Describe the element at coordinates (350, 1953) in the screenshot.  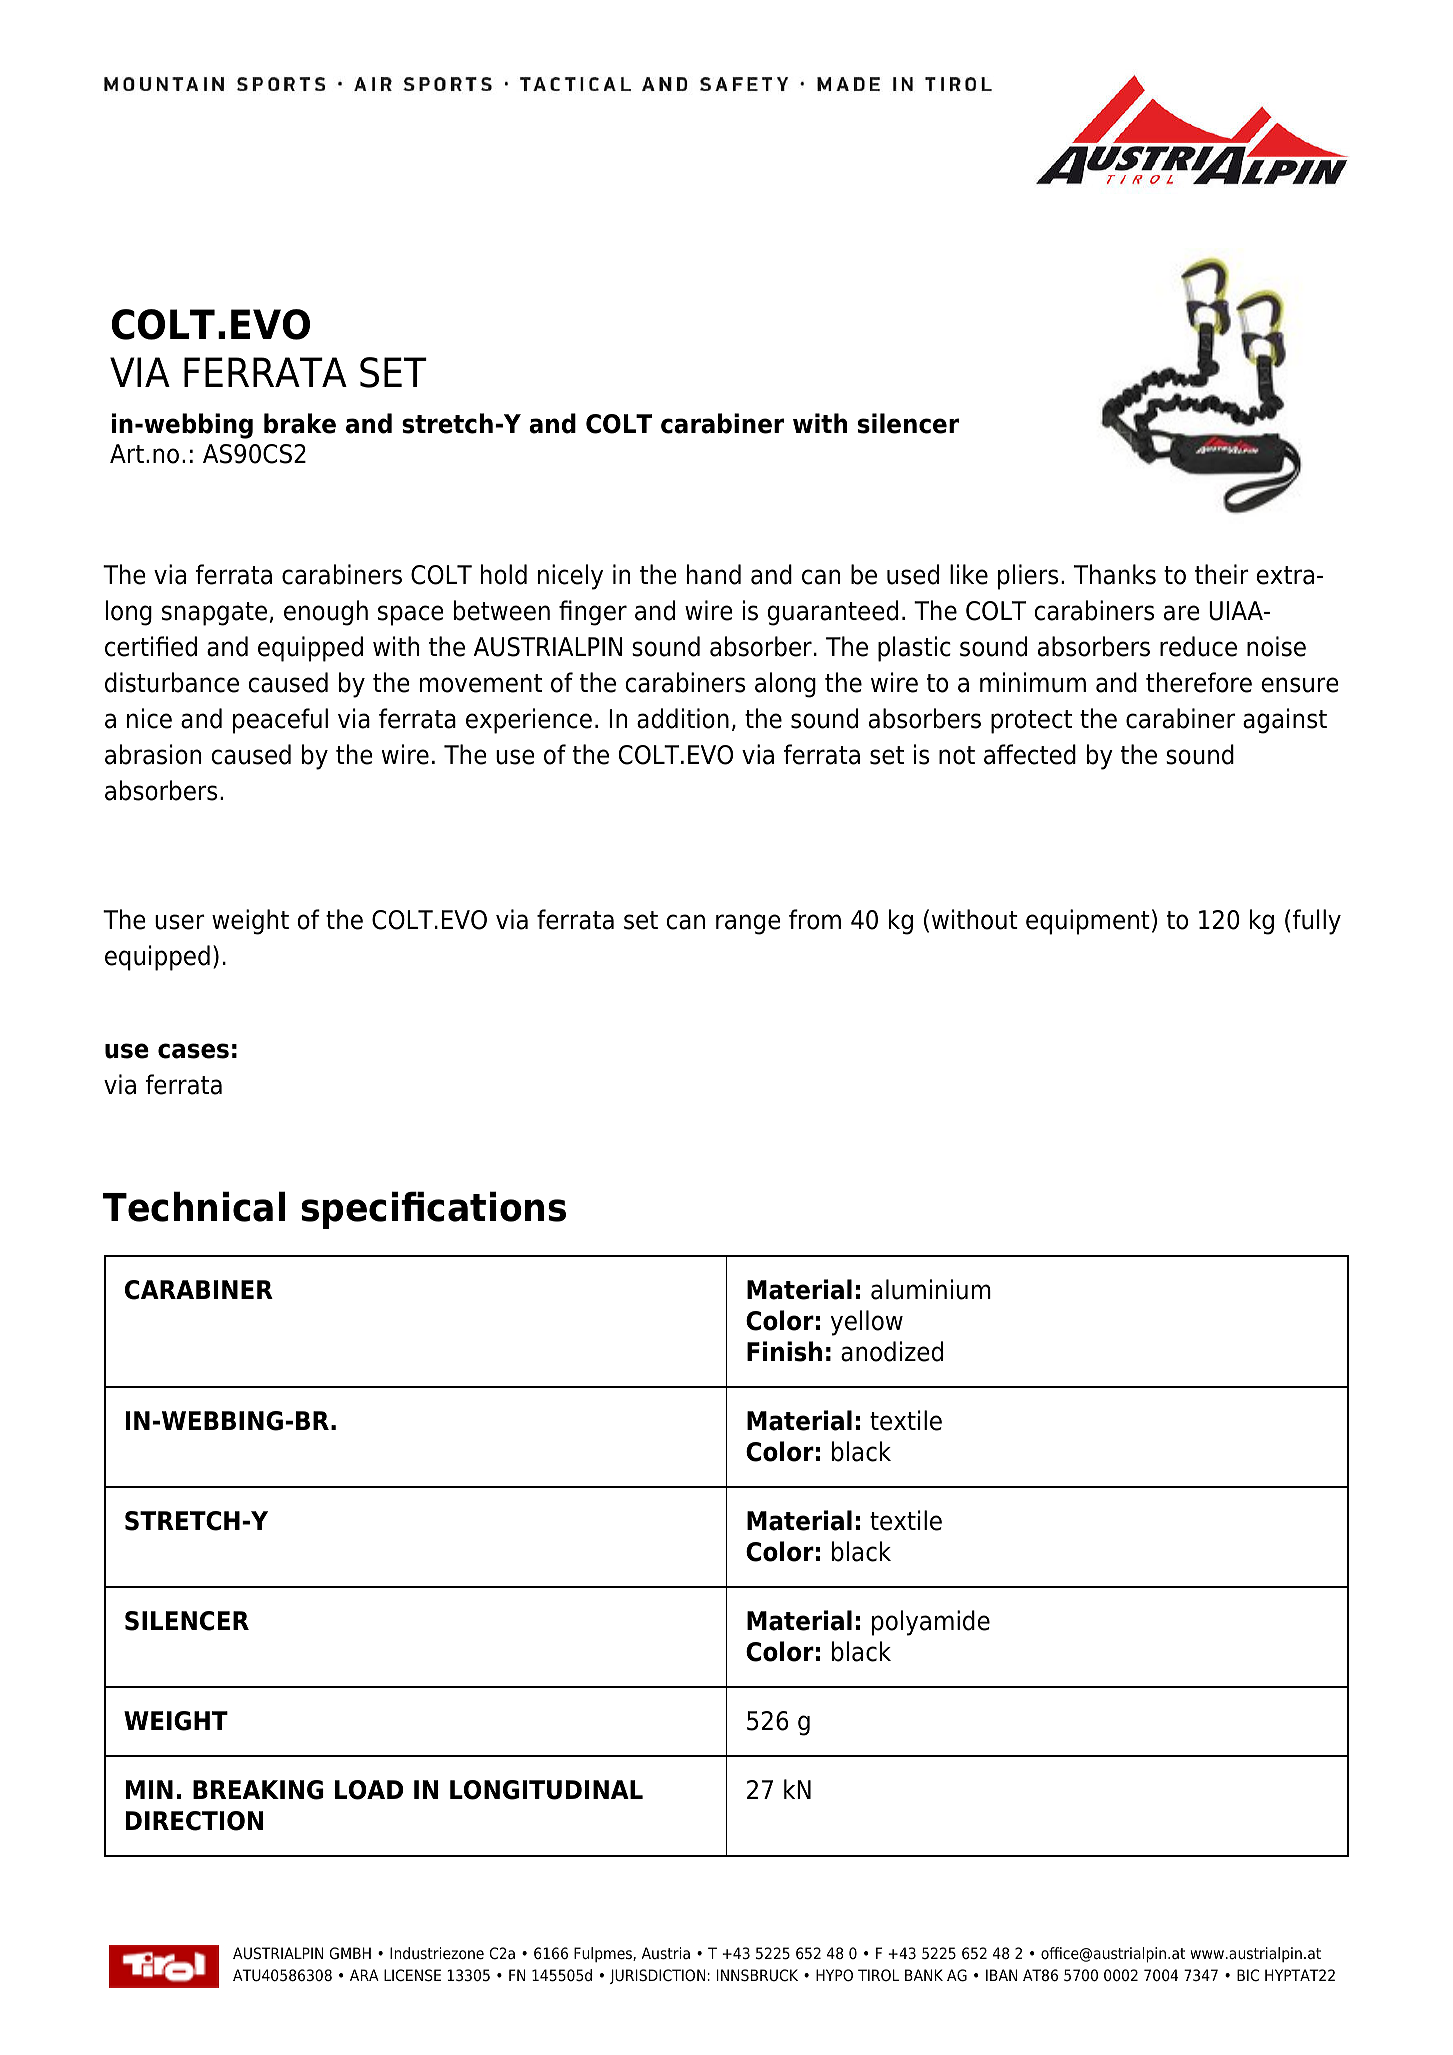
I see `GMBH` at that location.
